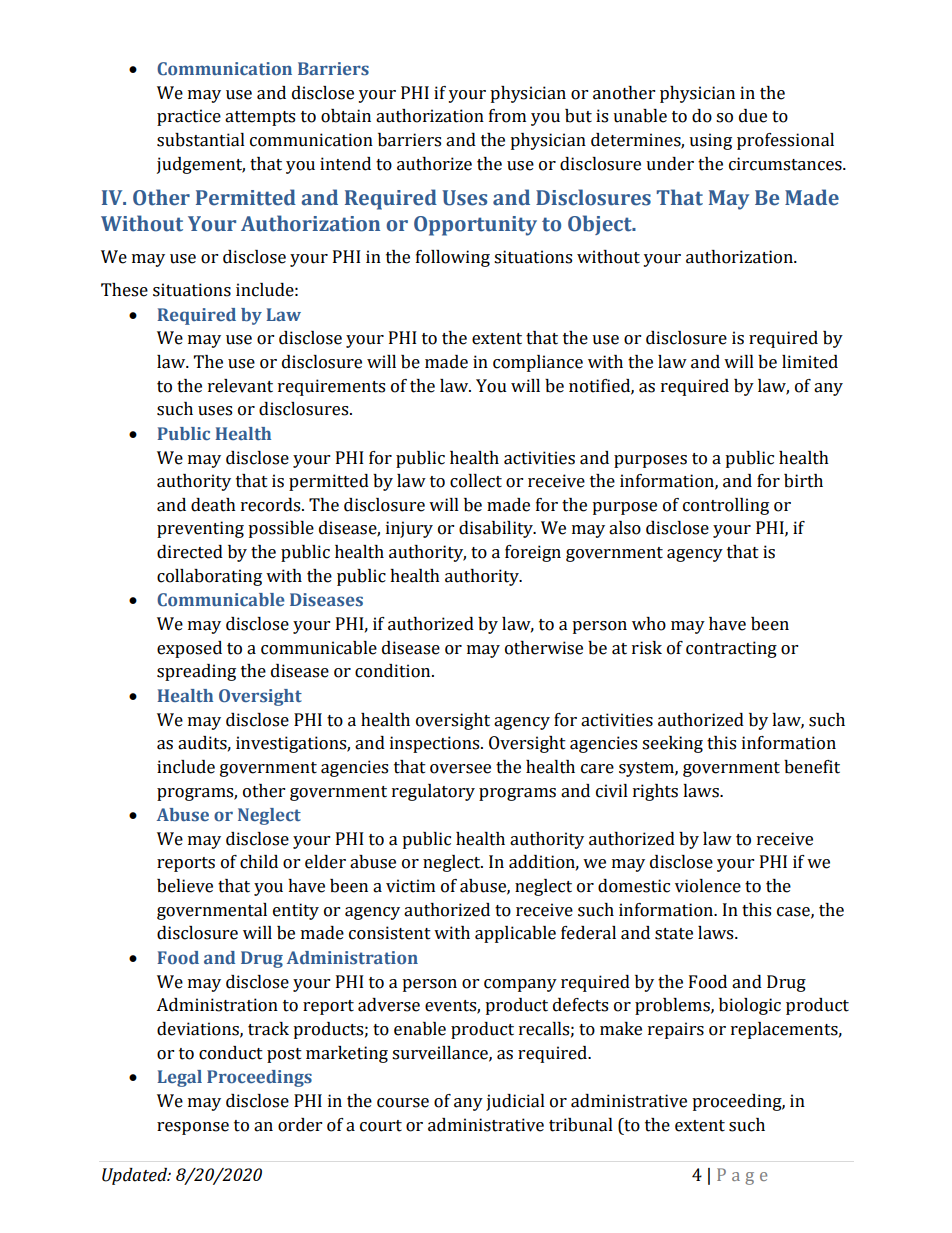 This screenshot has height=1233, width=952. Describe the element at coordinates (394, 671) in the screenshot. I see `condition` at that location.
